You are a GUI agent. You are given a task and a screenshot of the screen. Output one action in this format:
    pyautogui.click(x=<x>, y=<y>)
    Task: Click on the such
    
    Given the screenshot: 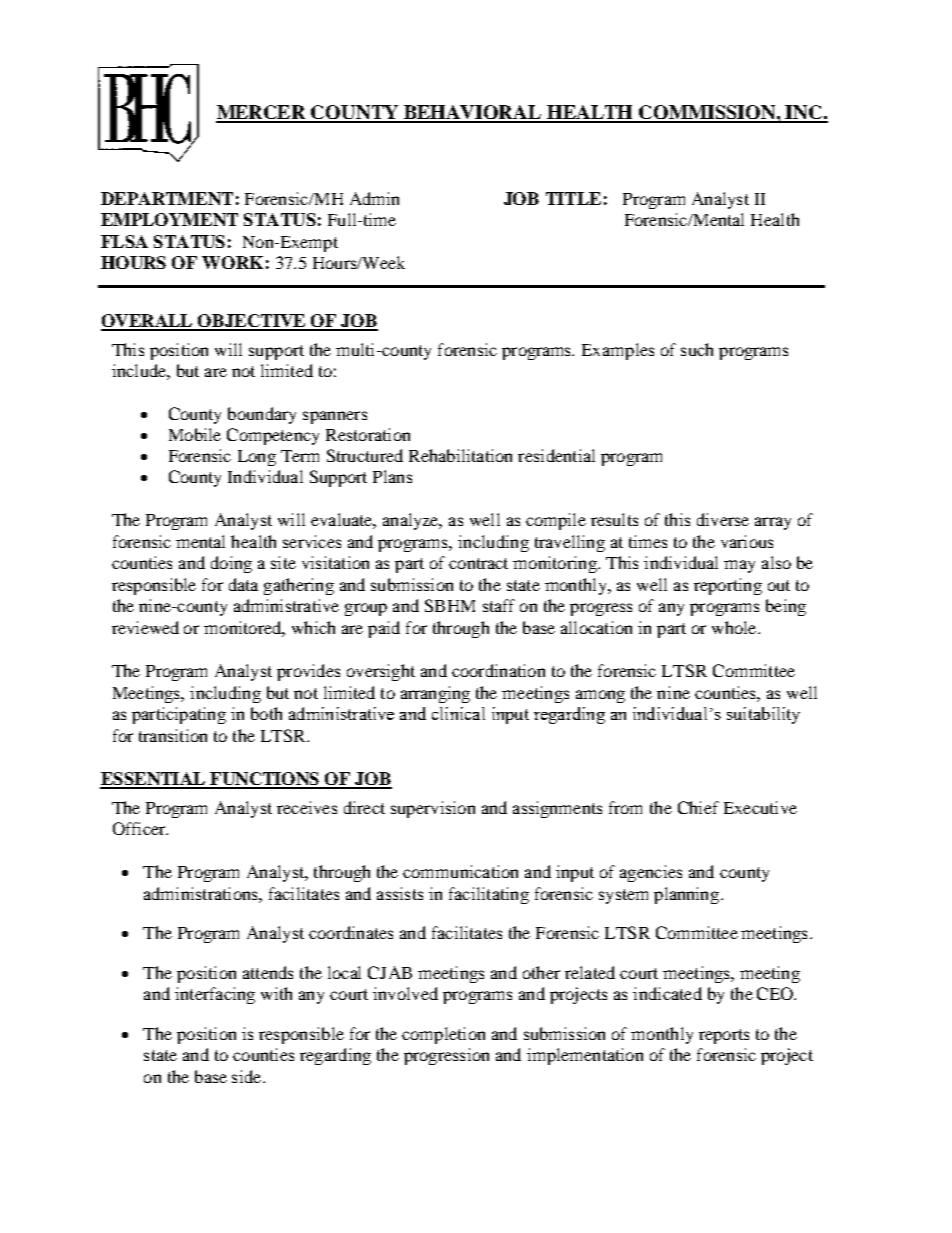 What is the action you would take?
    pyautogui.click(x=697, y=349)
